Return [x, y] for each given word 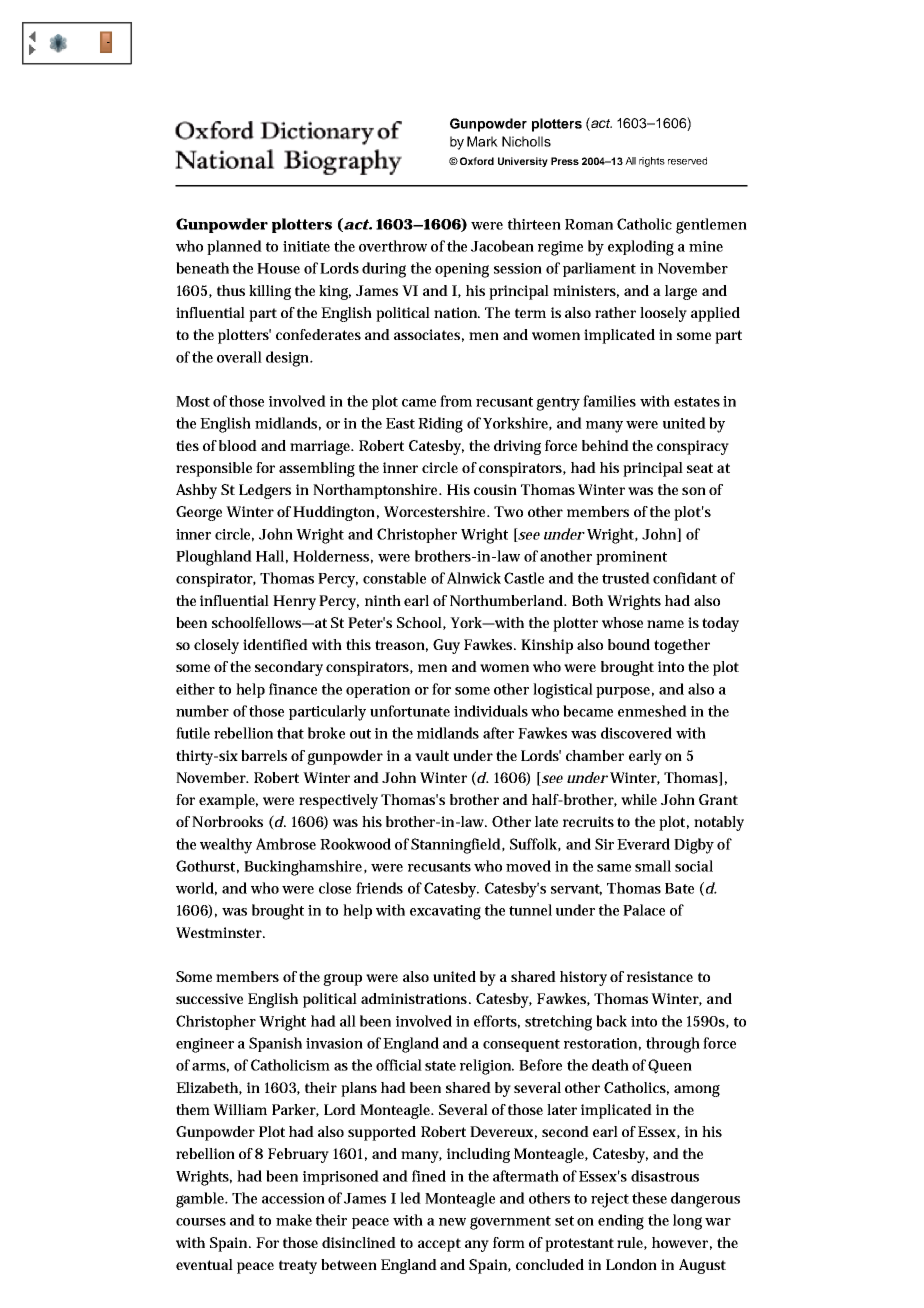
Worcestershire [436, 511]
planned [234, 247]
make [294, 1220]
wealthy [226, 846]
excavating [445, 912]
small [653, 866]
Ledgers [265, 491]
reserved [687, 161]
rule [632, 1243]
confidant [685, 578]
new [452, 1222]
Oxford [477, 161]
